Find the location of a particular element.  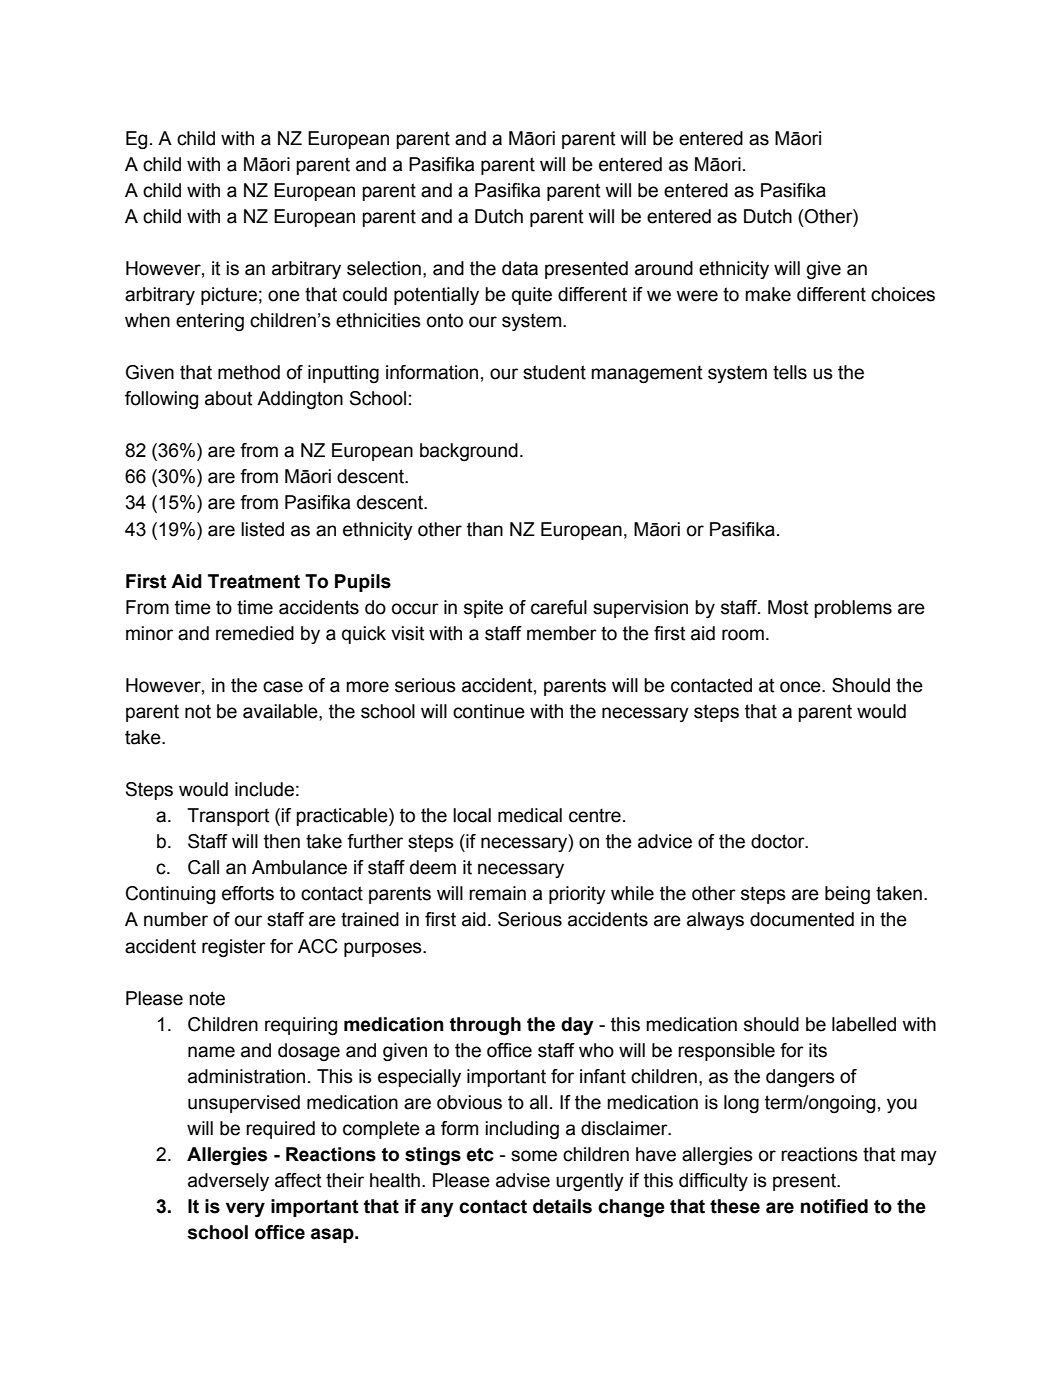

efforts is located at coordinates (248, 893).
